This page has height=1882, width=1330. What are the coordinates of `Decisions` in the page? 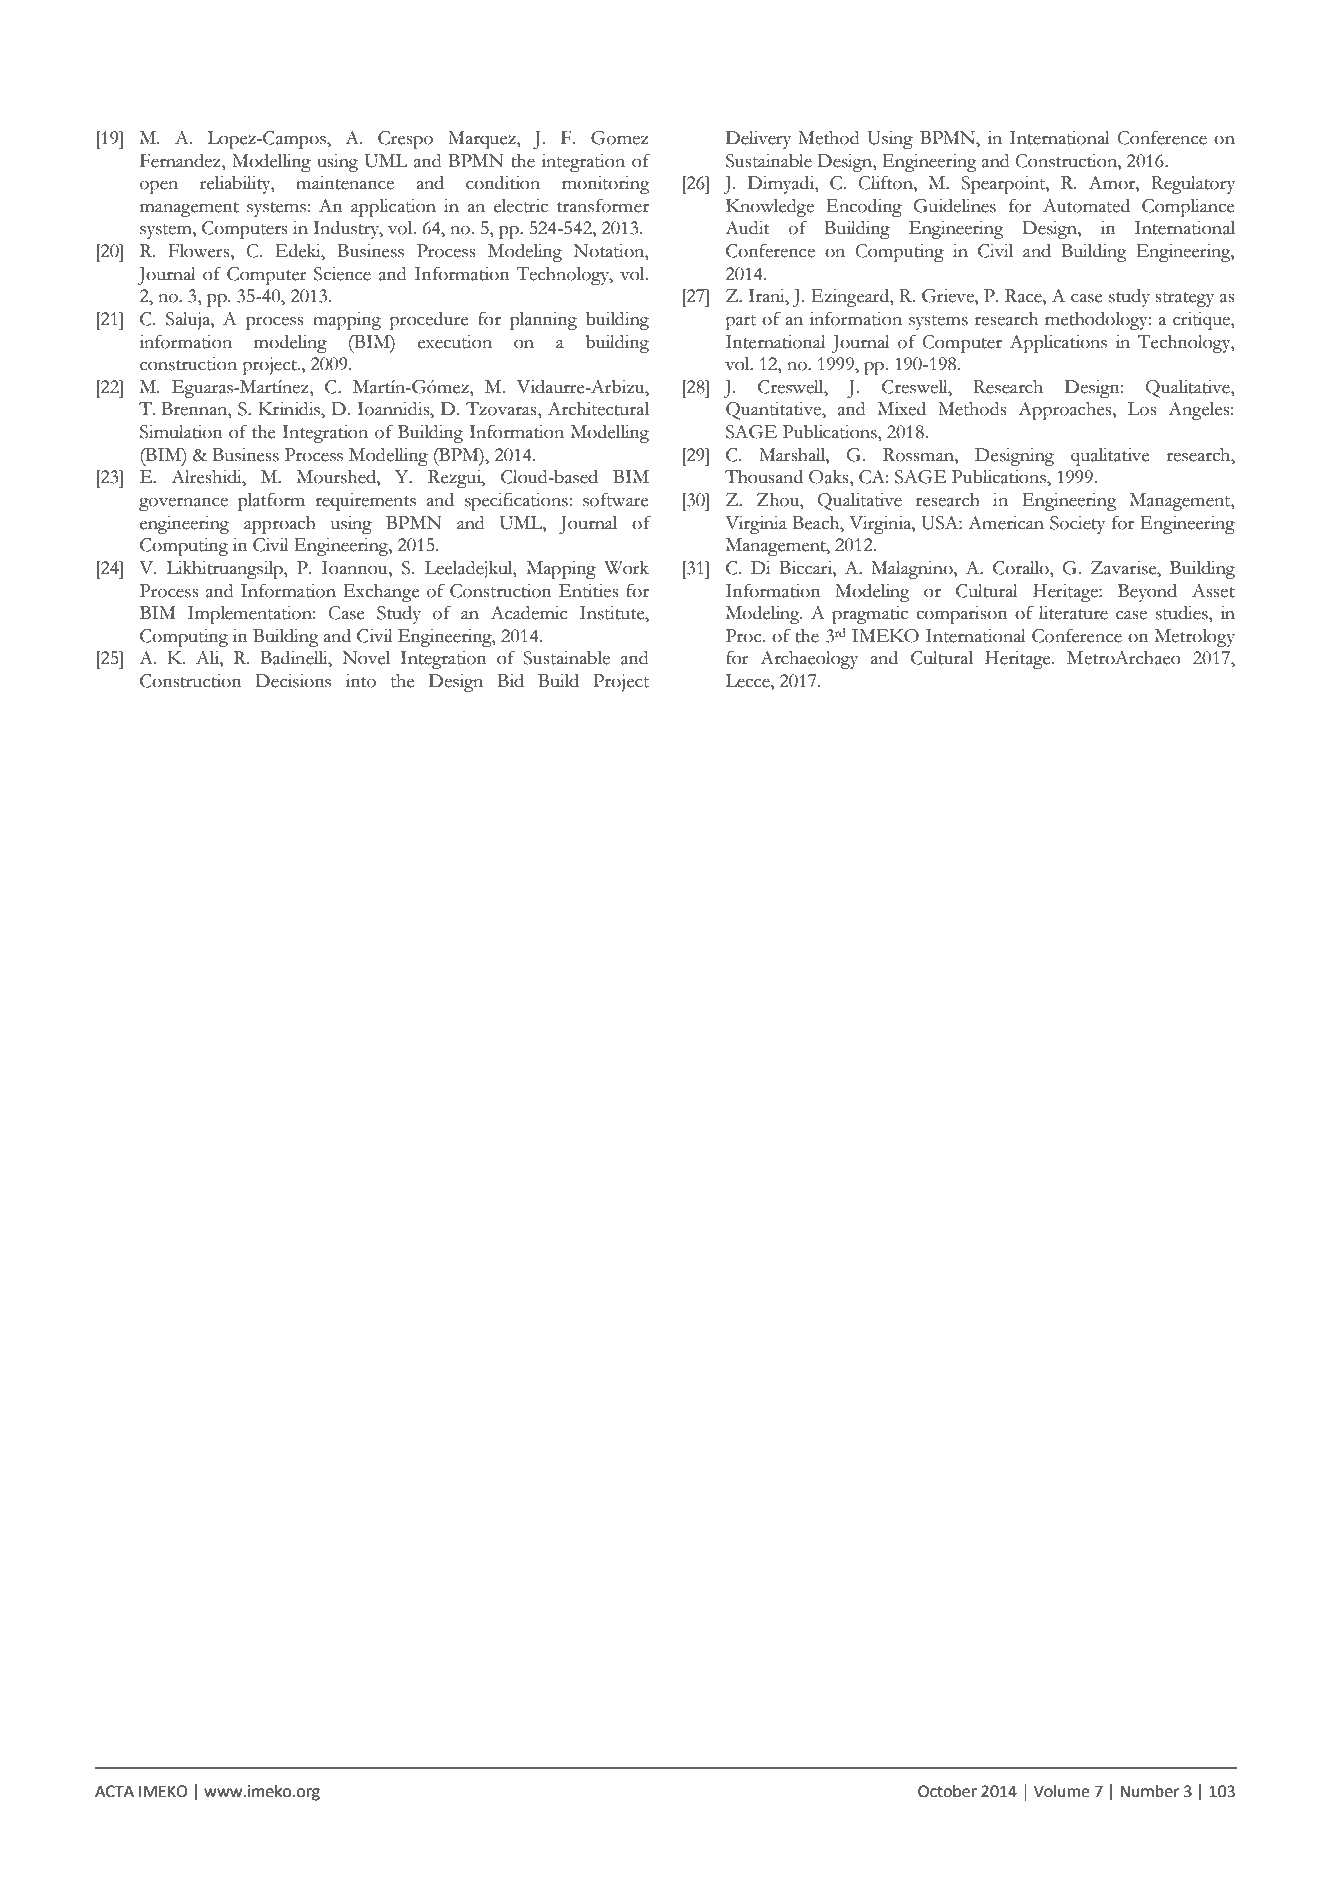 It's located at (293, 681).
